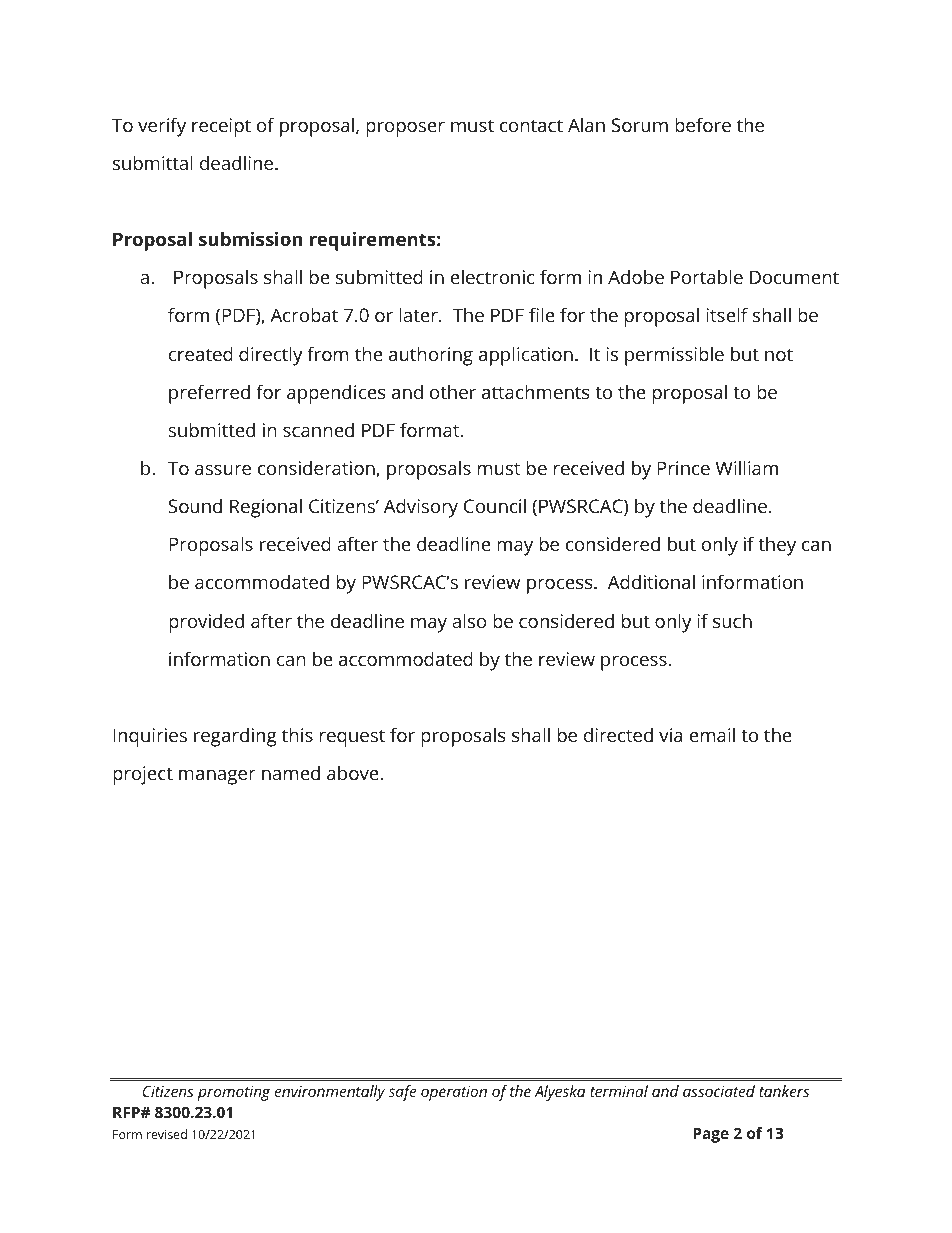  What do you see at coordinates (235, 737) in the screenshot?
I see `regarding` at bounding box center [235, 737].
